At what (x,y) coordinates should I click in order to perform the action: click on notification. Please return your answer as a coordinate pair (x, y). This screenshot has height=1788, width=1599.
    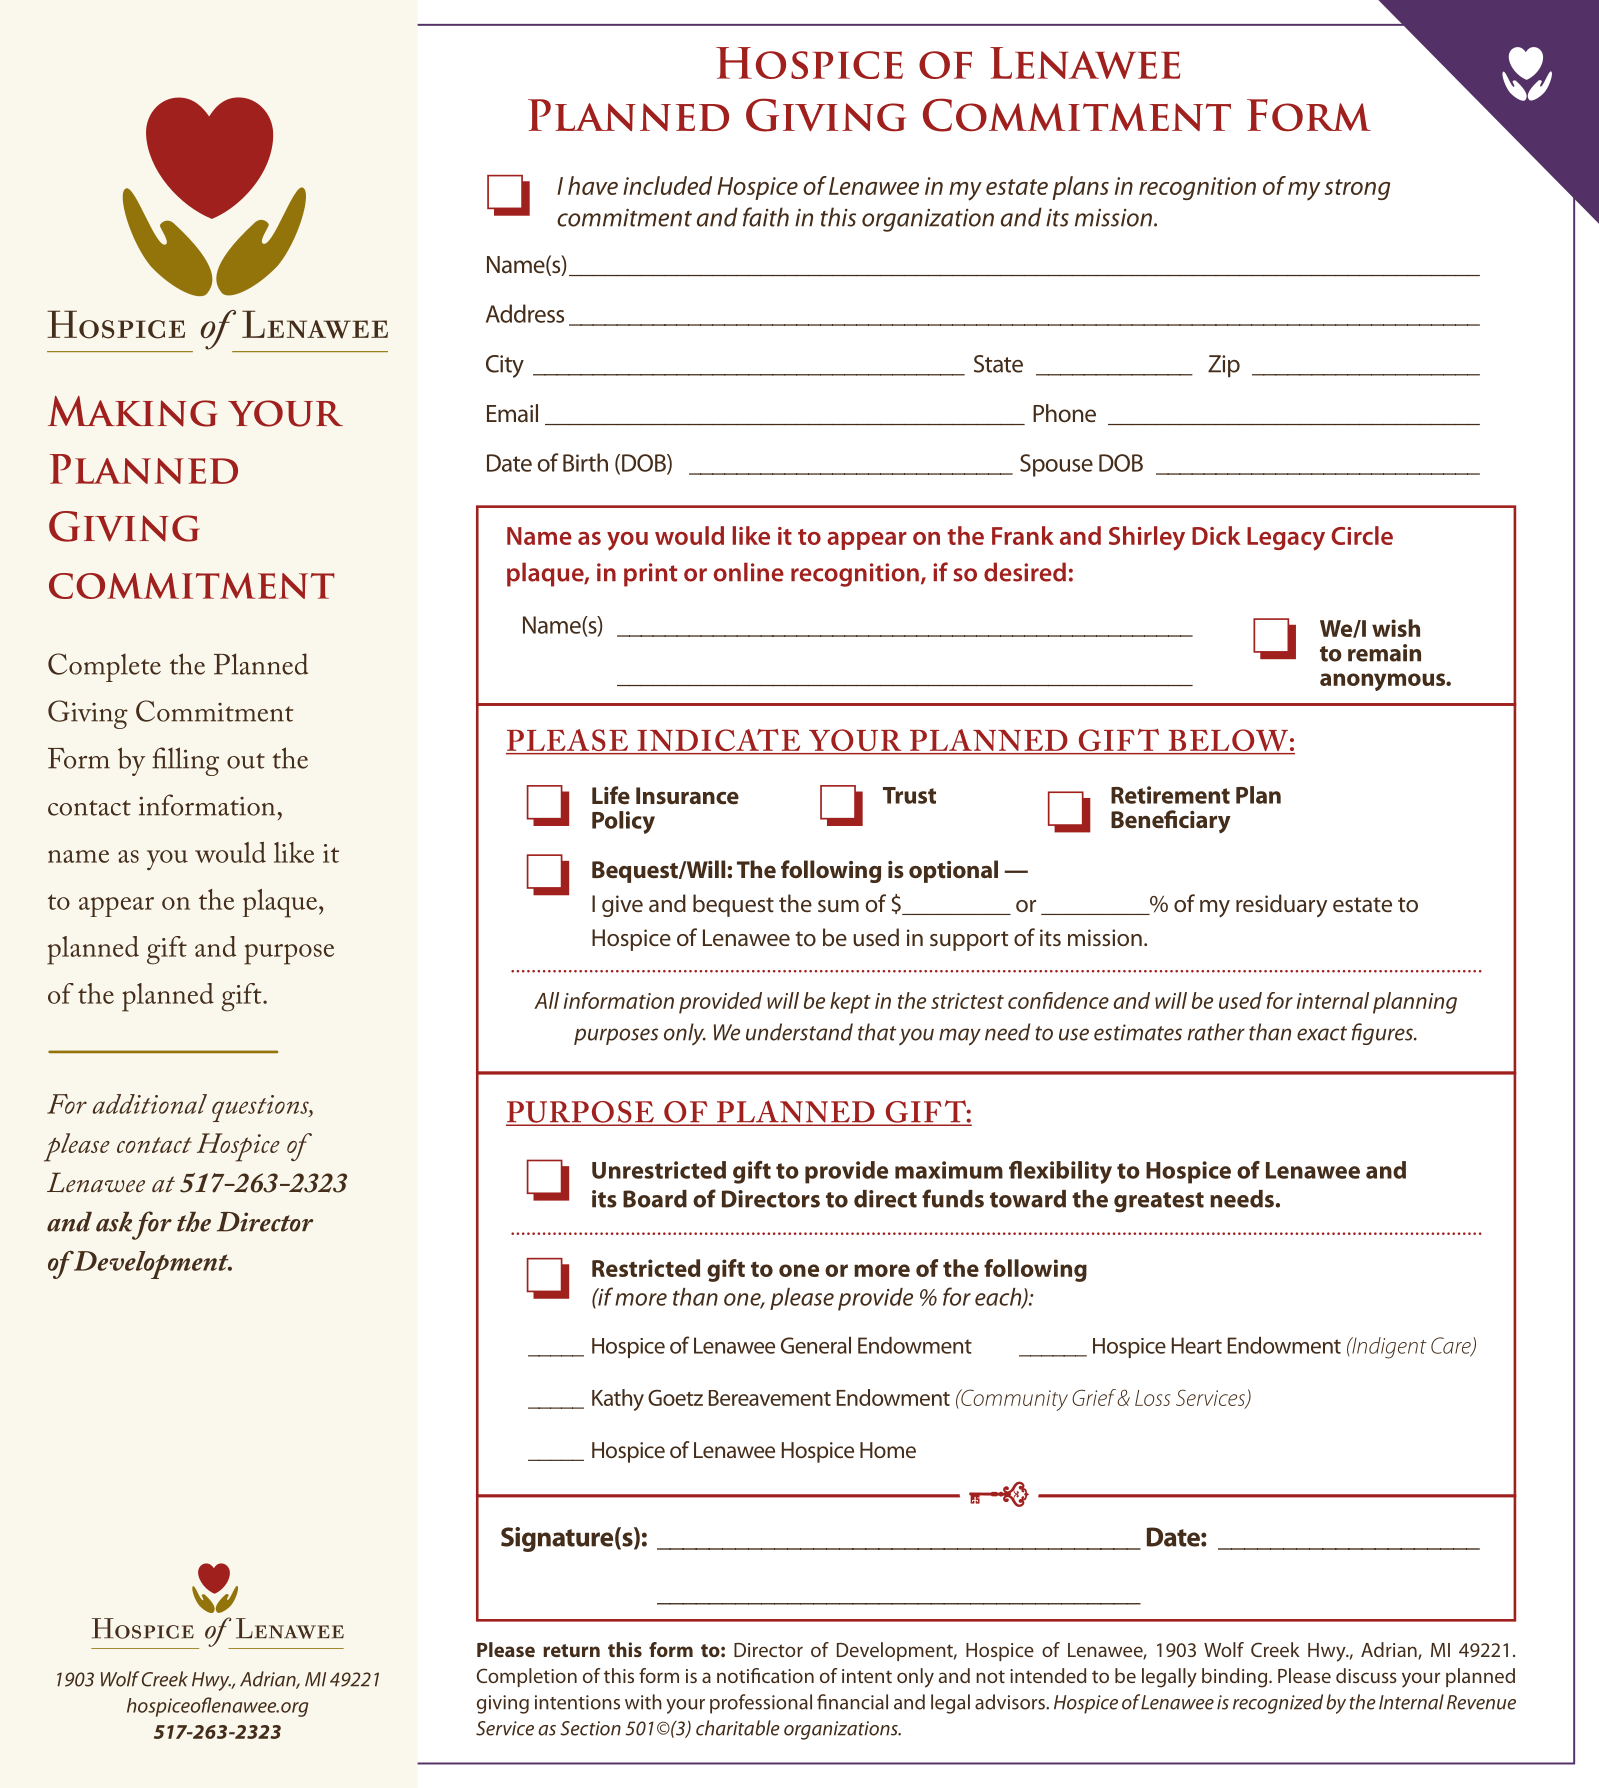
    Looking at the image, I should click on (765, 1675).
